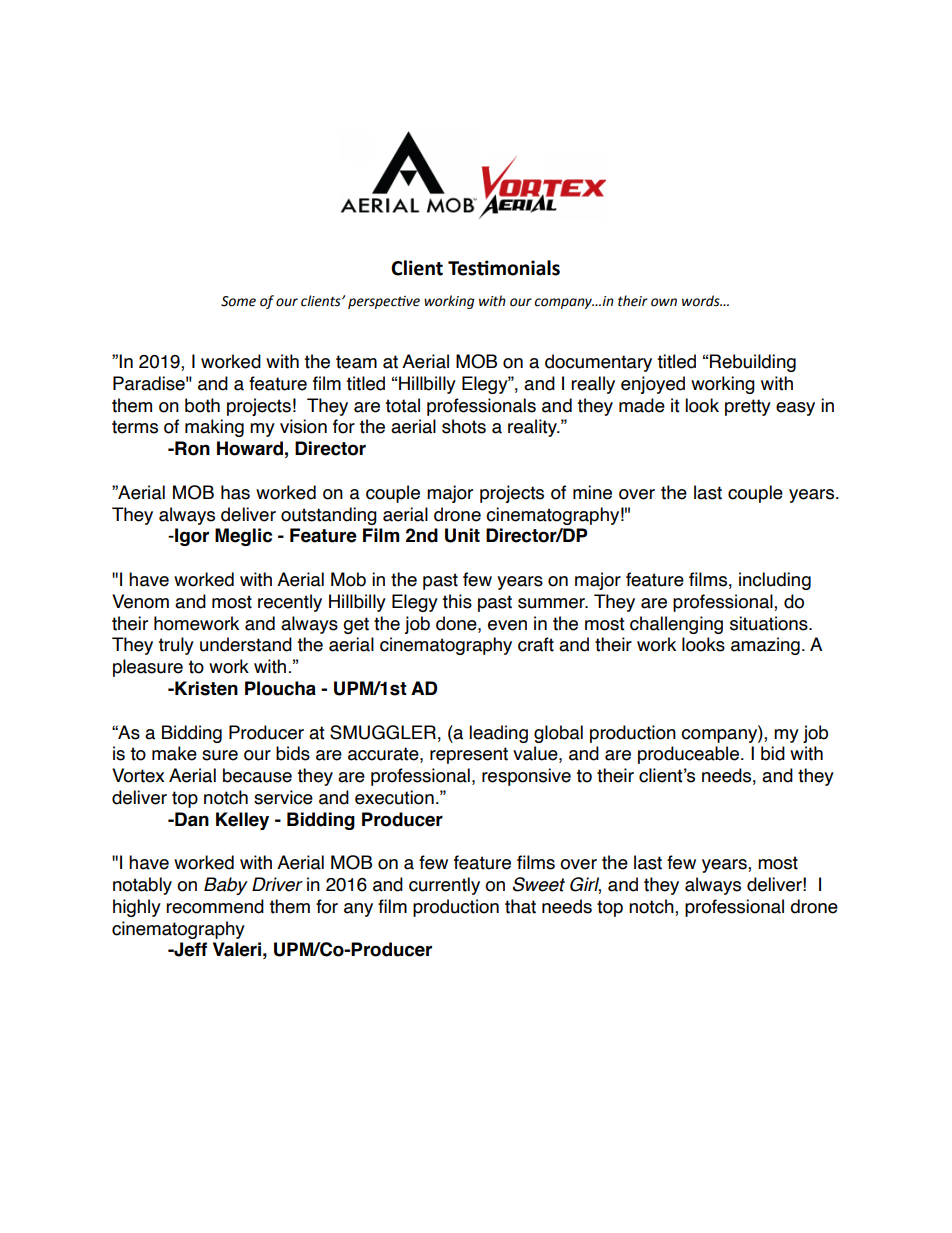 Image resolution: width=952 pixels, height=1233 pixels. Describe the element at coordinates (235, 492) in the page. I see `has` at that location.
